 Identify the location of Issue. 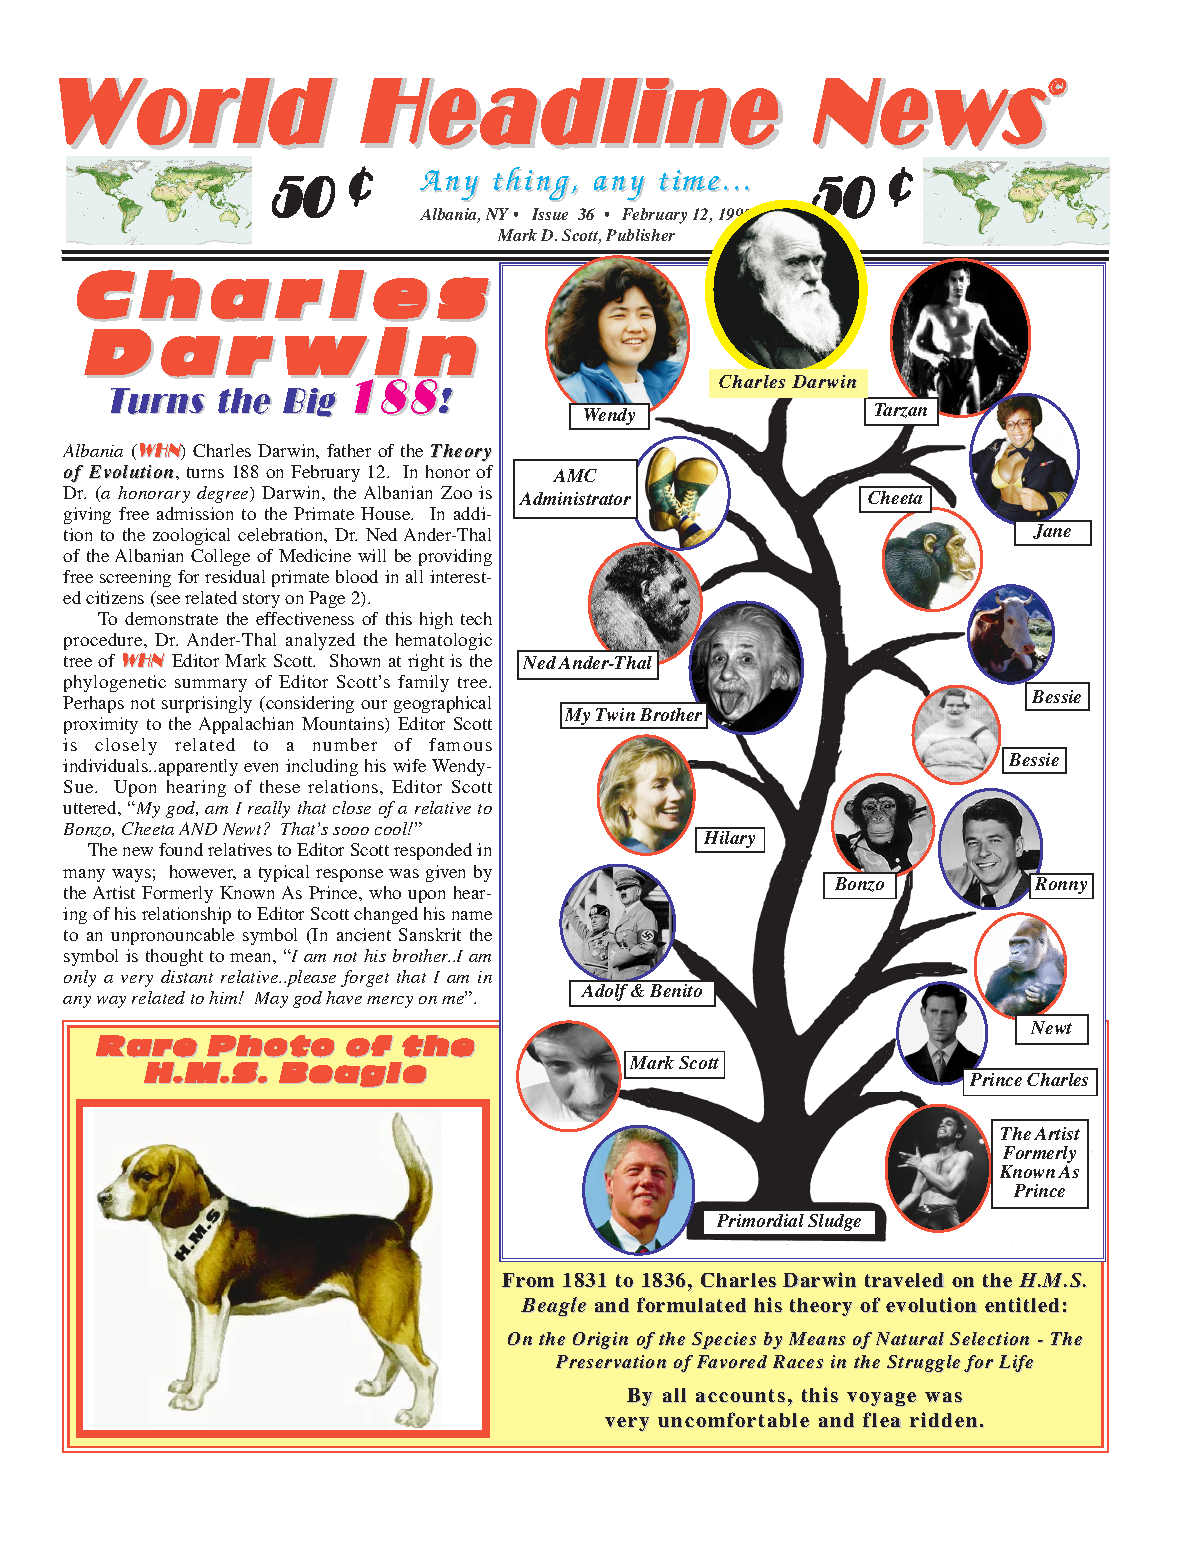
(550, 214).
